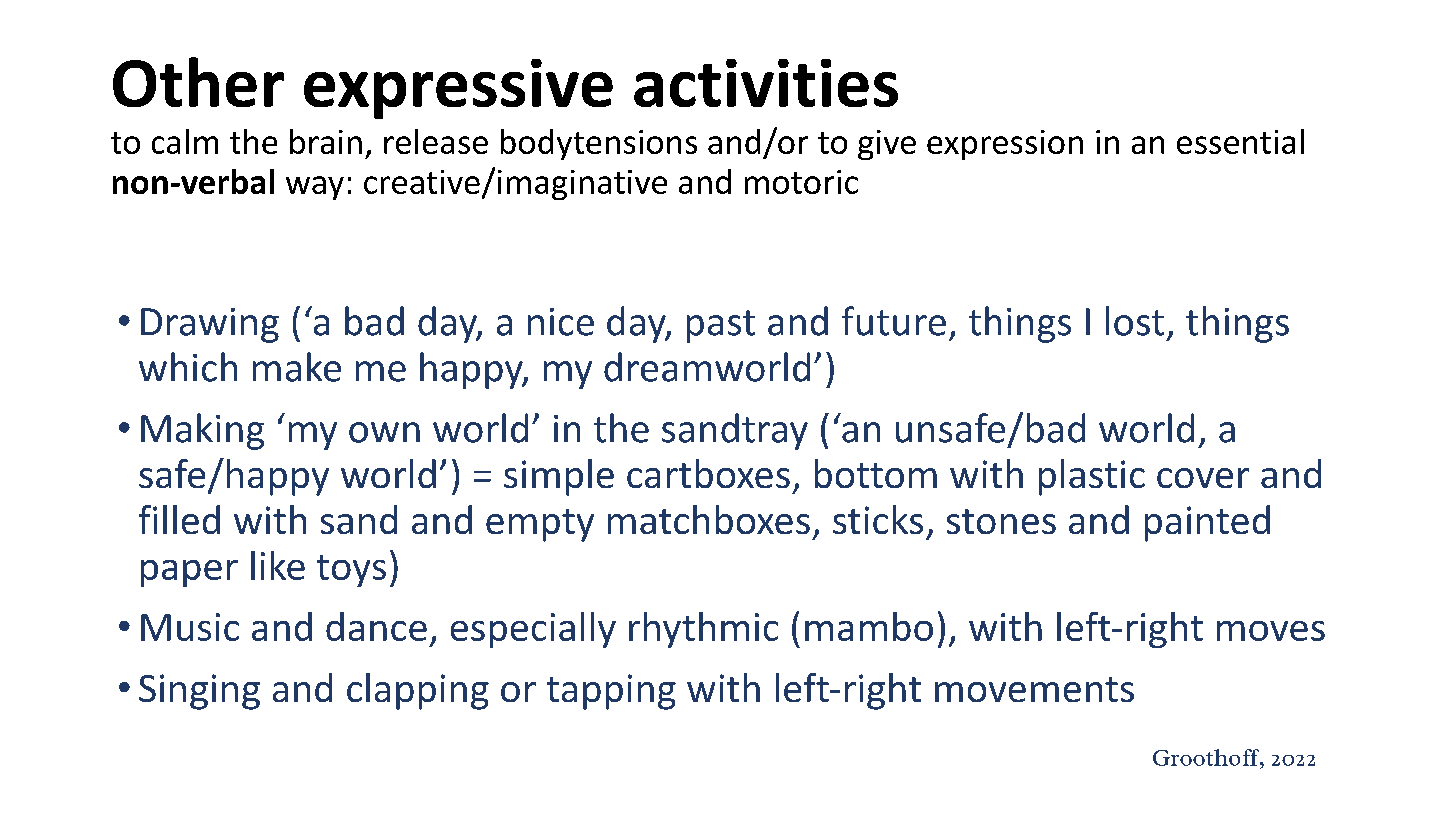 Image resolution: width=1456 pixels, height=819 pixels. Describe the element at coordinates (198, 82) in the document. I see `Other` at that location.
